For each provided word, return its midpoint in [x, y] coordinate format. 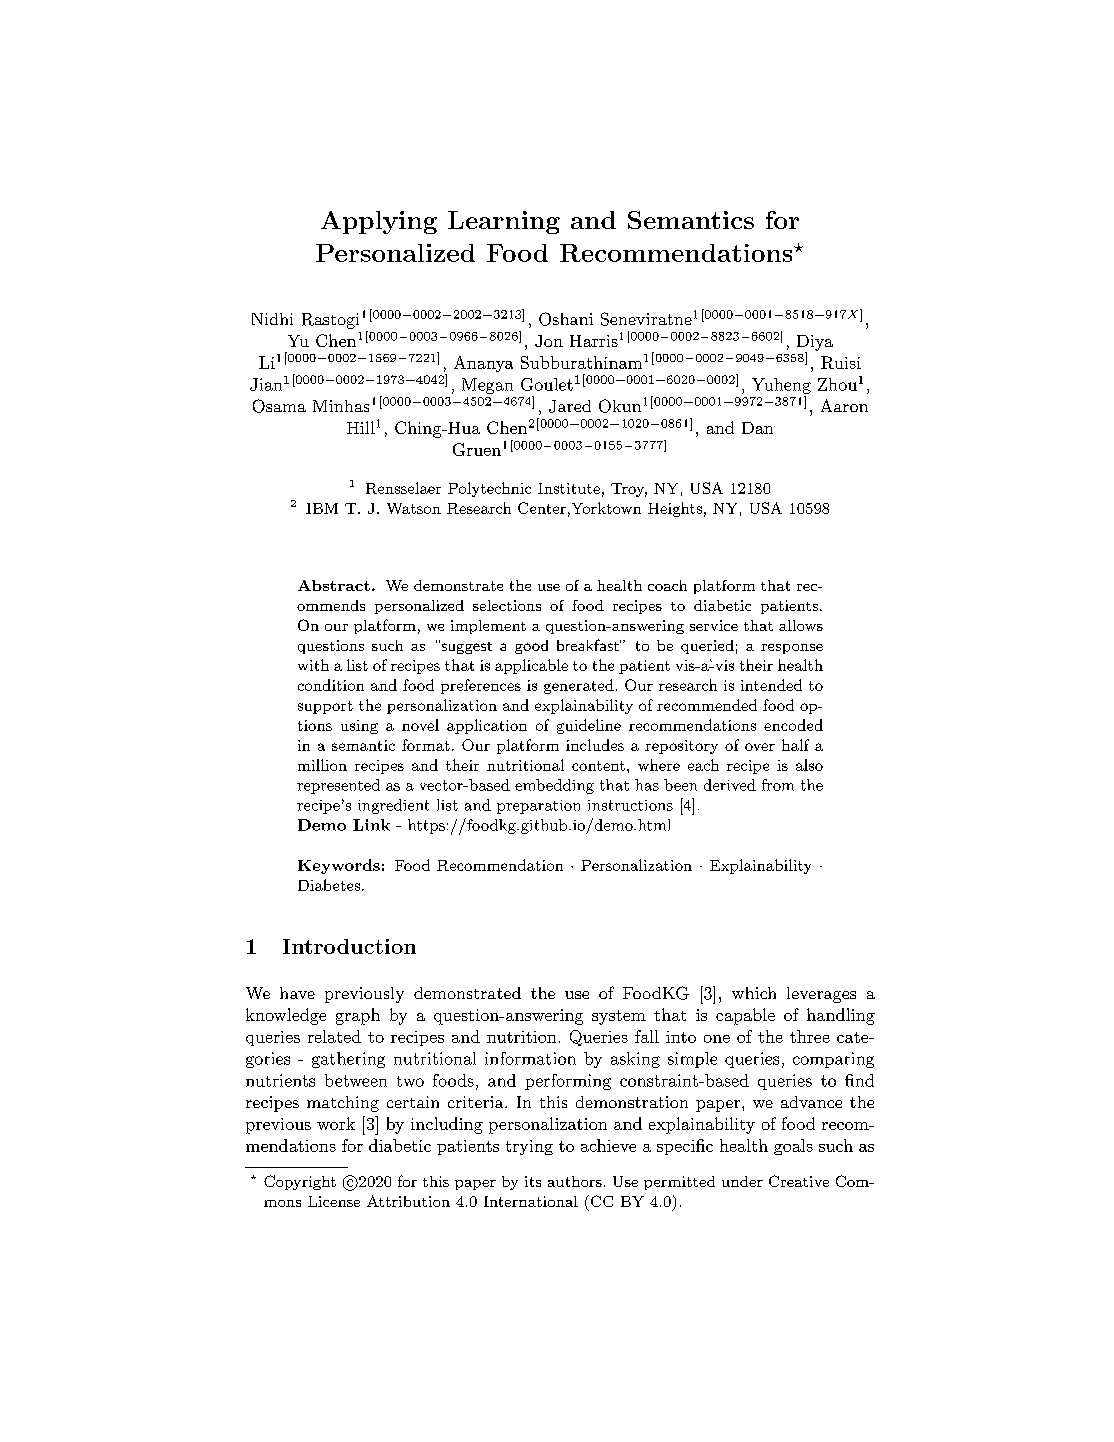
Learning [504, 222]
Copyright [300, 1182]
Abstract [334, 585]
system [619, 1017]
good [531, 647]
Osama [279, 406]
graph [358, 1016]
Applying [379, 222]
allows [801, 625]
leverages [821, 995]
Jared [570, 406]
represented [338, 786]
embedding [554, 786]
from [778, 785]
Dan [757, 428]
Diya [815, 344]
